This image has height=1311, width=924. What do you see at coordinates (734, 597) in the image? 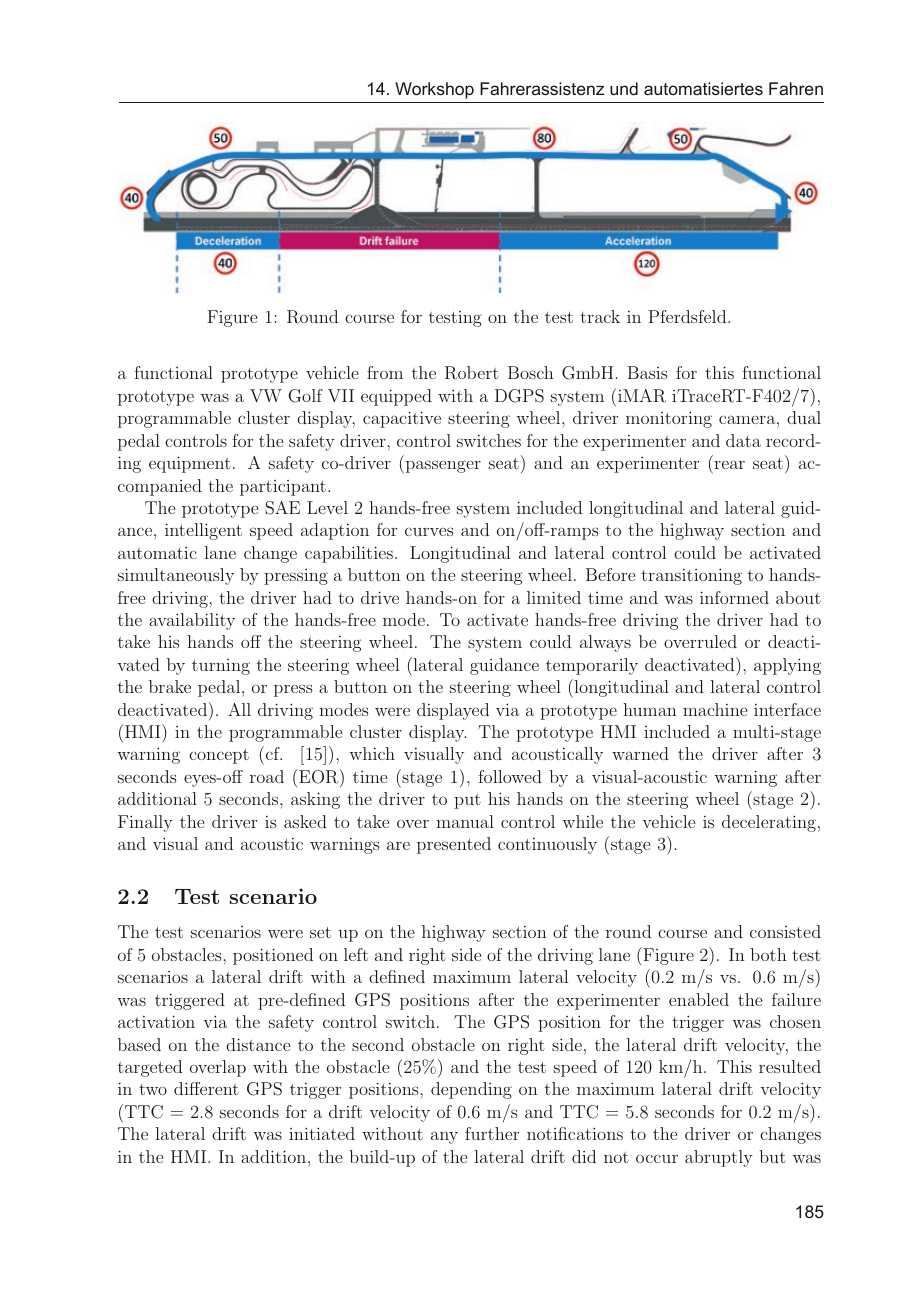
I see `informed` at bounding box center [734, 597].
